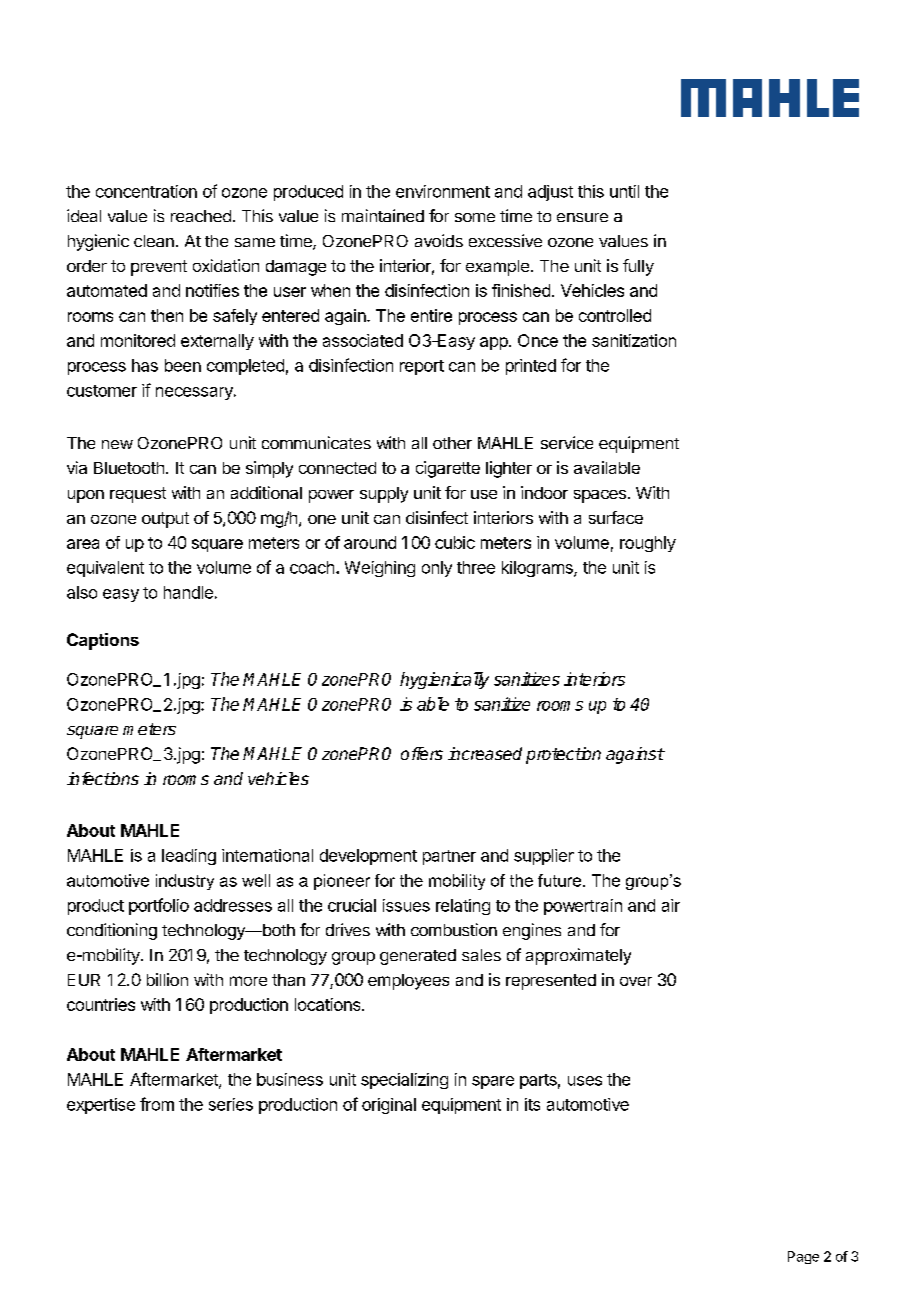 This screenshot has width=924, height=1309. What do you see at coordinates (103, 778) in the screenshot?
I see `infections` at bounding box center [103, 778].
